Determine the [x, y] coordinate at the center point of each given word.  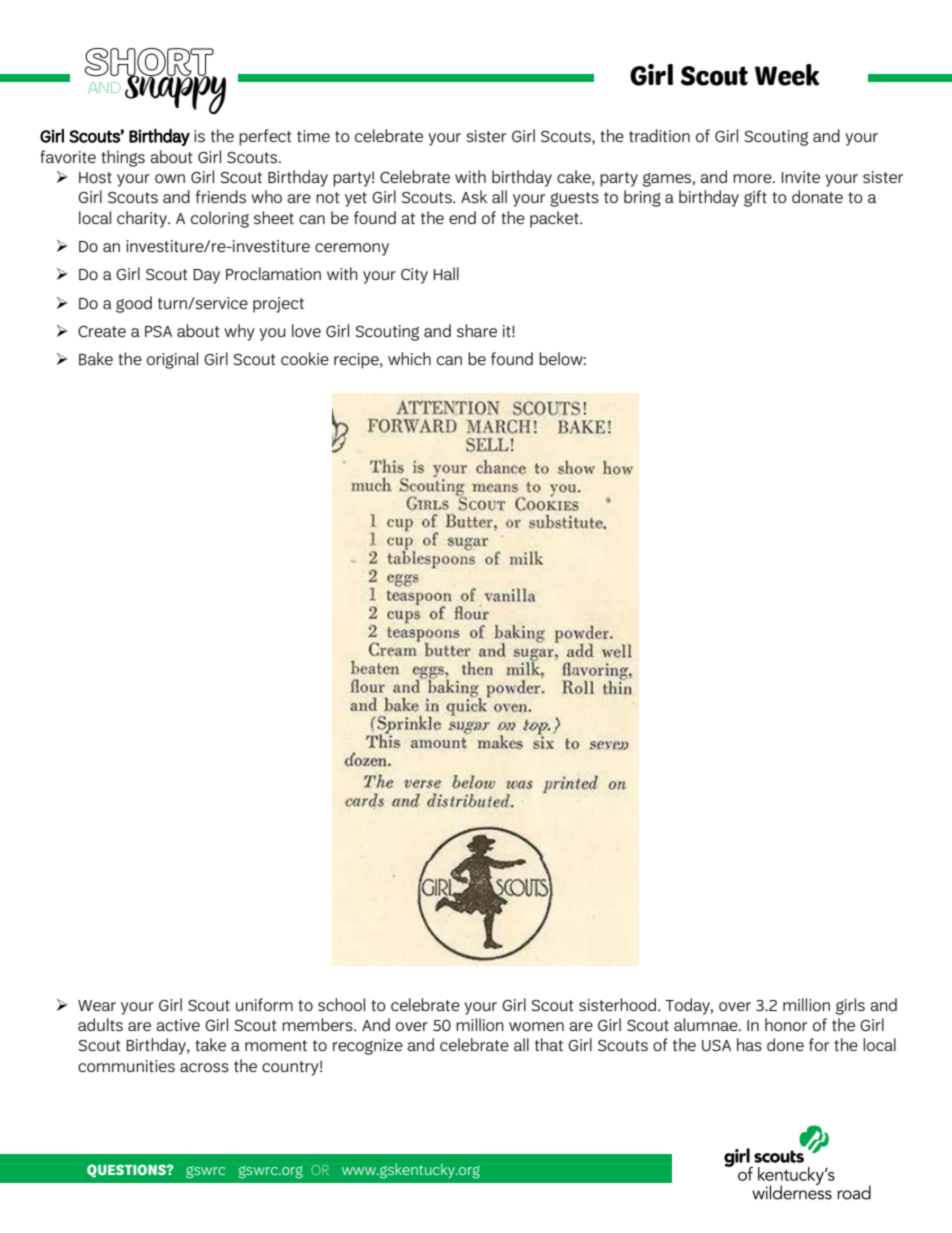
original [172, 360]
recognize [368, 1047]
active [178, 1025]
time [313, 136]
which [409, 358]
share [477, 330]
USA [716, 1045]
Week [787, 75]
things [123, 158]
